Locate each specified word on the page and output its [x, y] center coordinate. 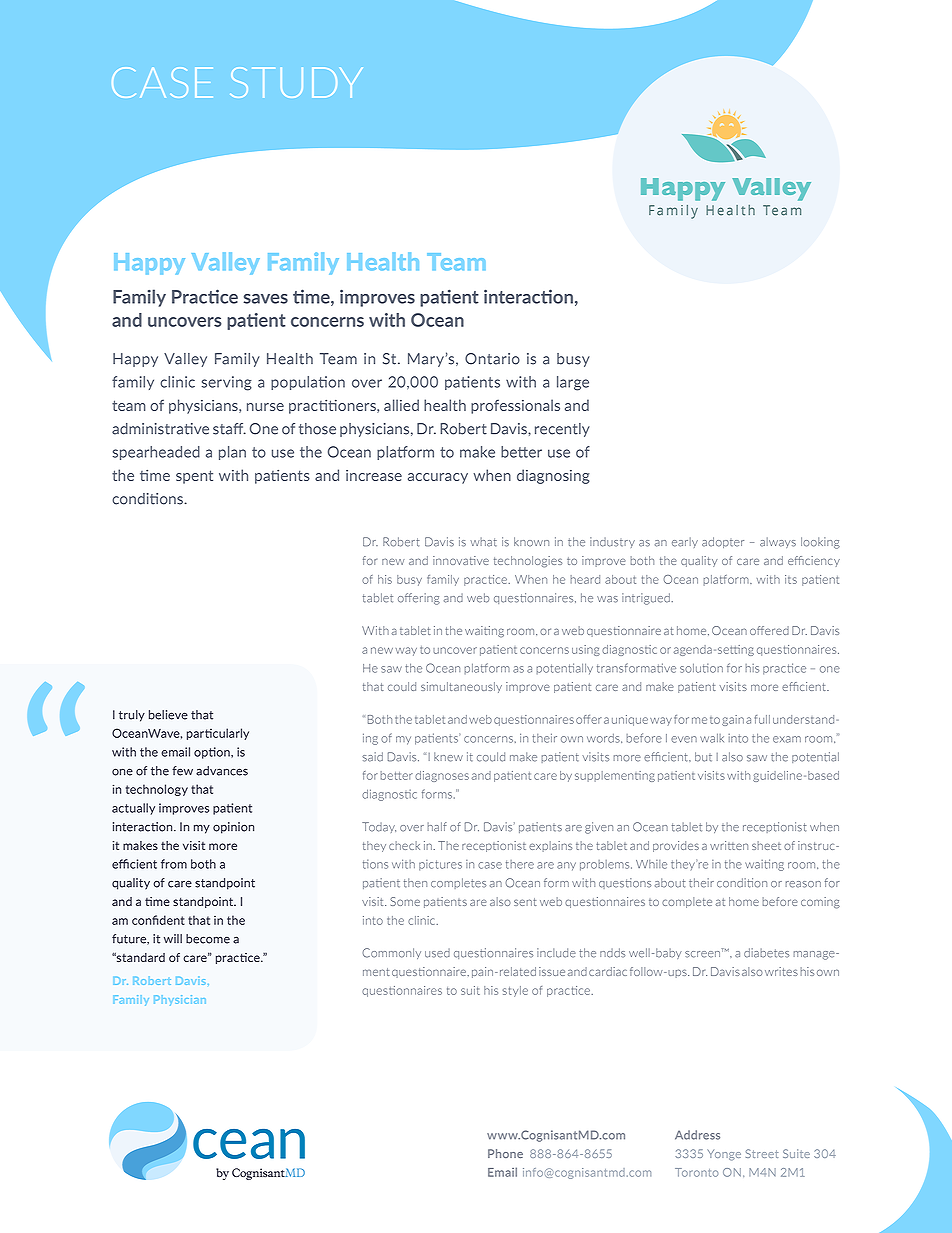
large [573, 383]
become [208, 939]
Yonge [724, 1155]
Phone [505, 1153]
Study [296, 82]
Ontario [492, 359]
